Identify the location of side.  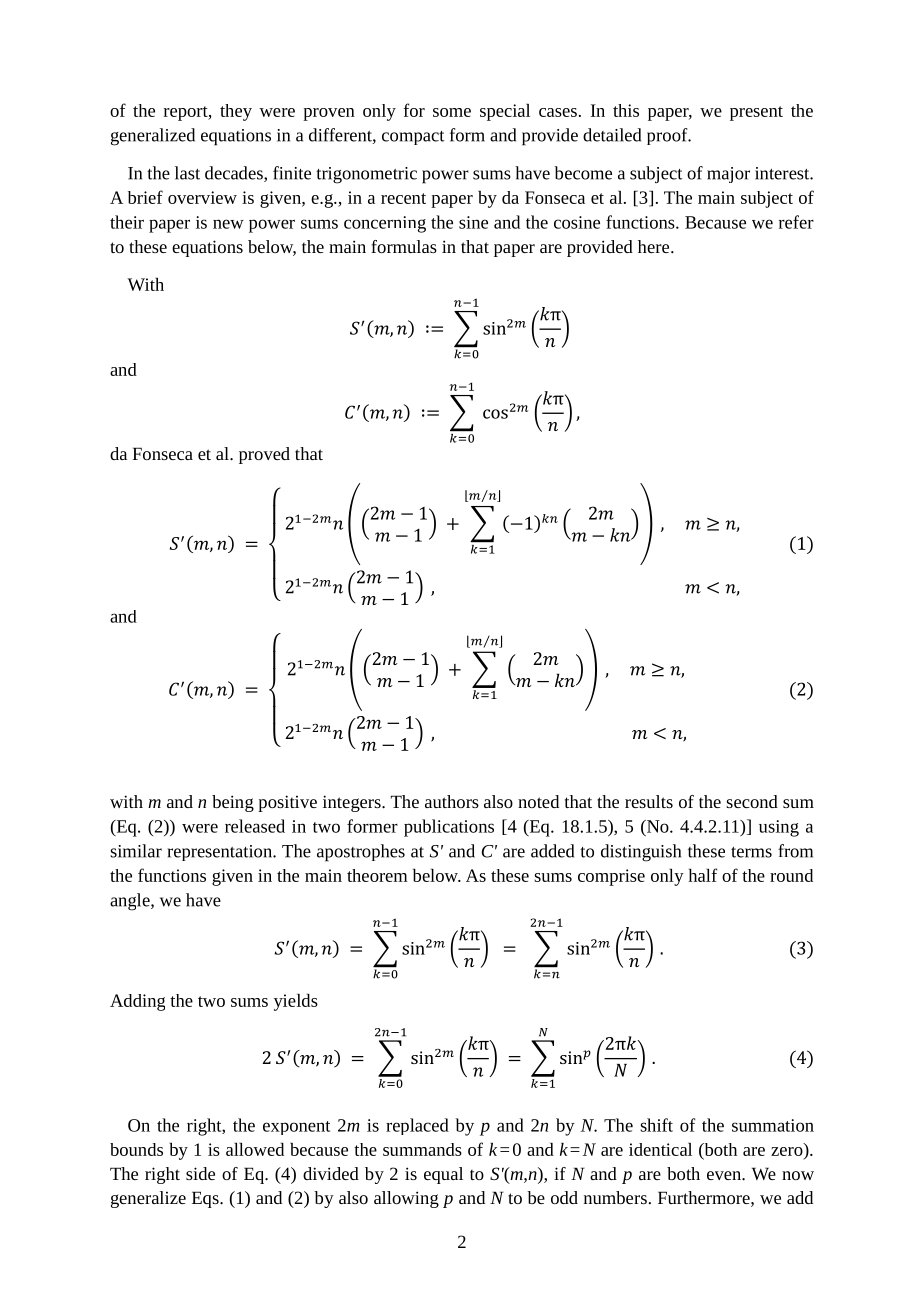
(200, 1173).
